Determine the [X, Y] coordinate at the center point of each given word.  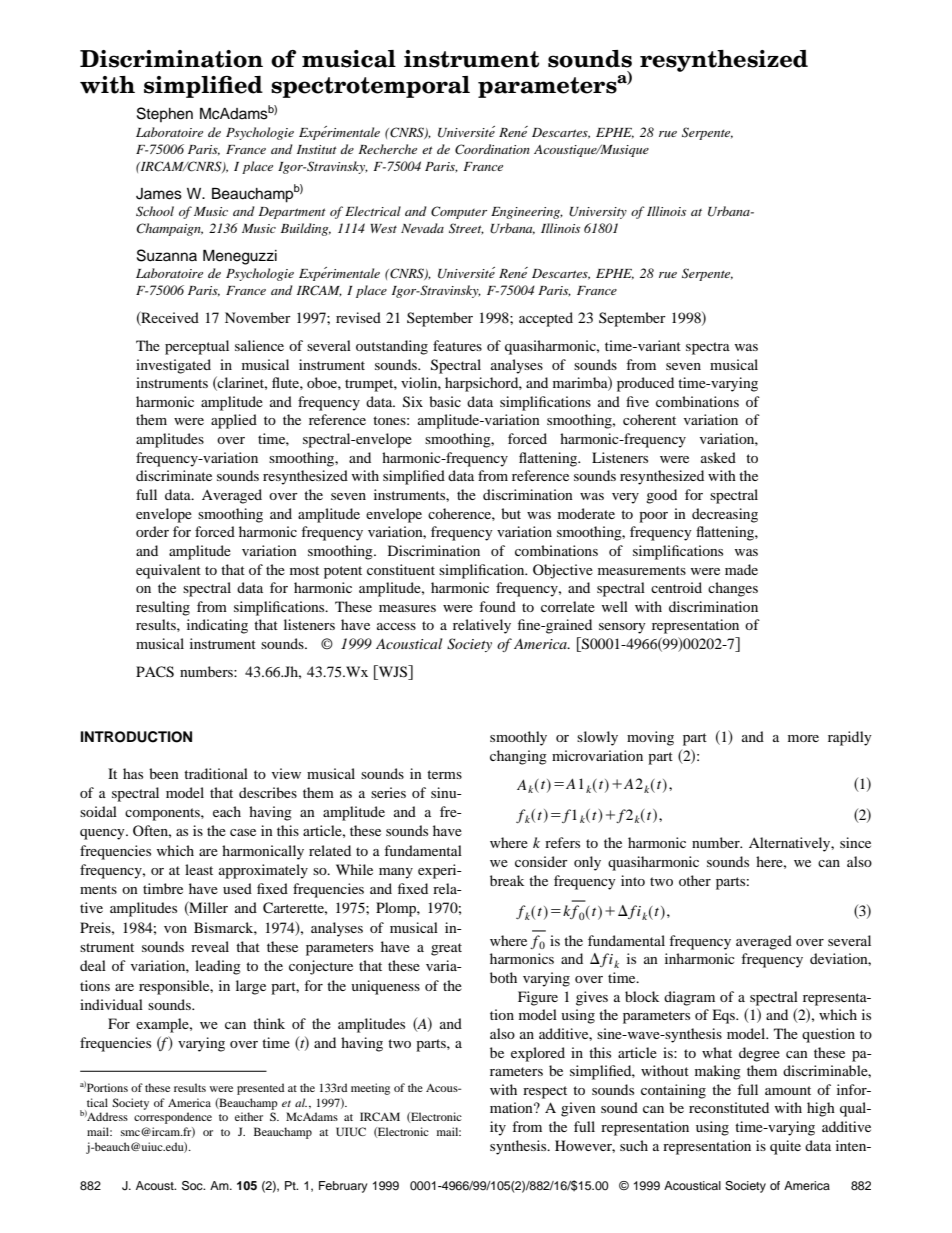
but [511, 513]
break [507, 880]
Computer [459, 212]
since [855, 842]
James [159, 194]
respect [545, 1092]
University [598, 213]
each [227, 811]
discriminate [174, 475]
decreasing [725, 515]
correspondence [173, 1118]
